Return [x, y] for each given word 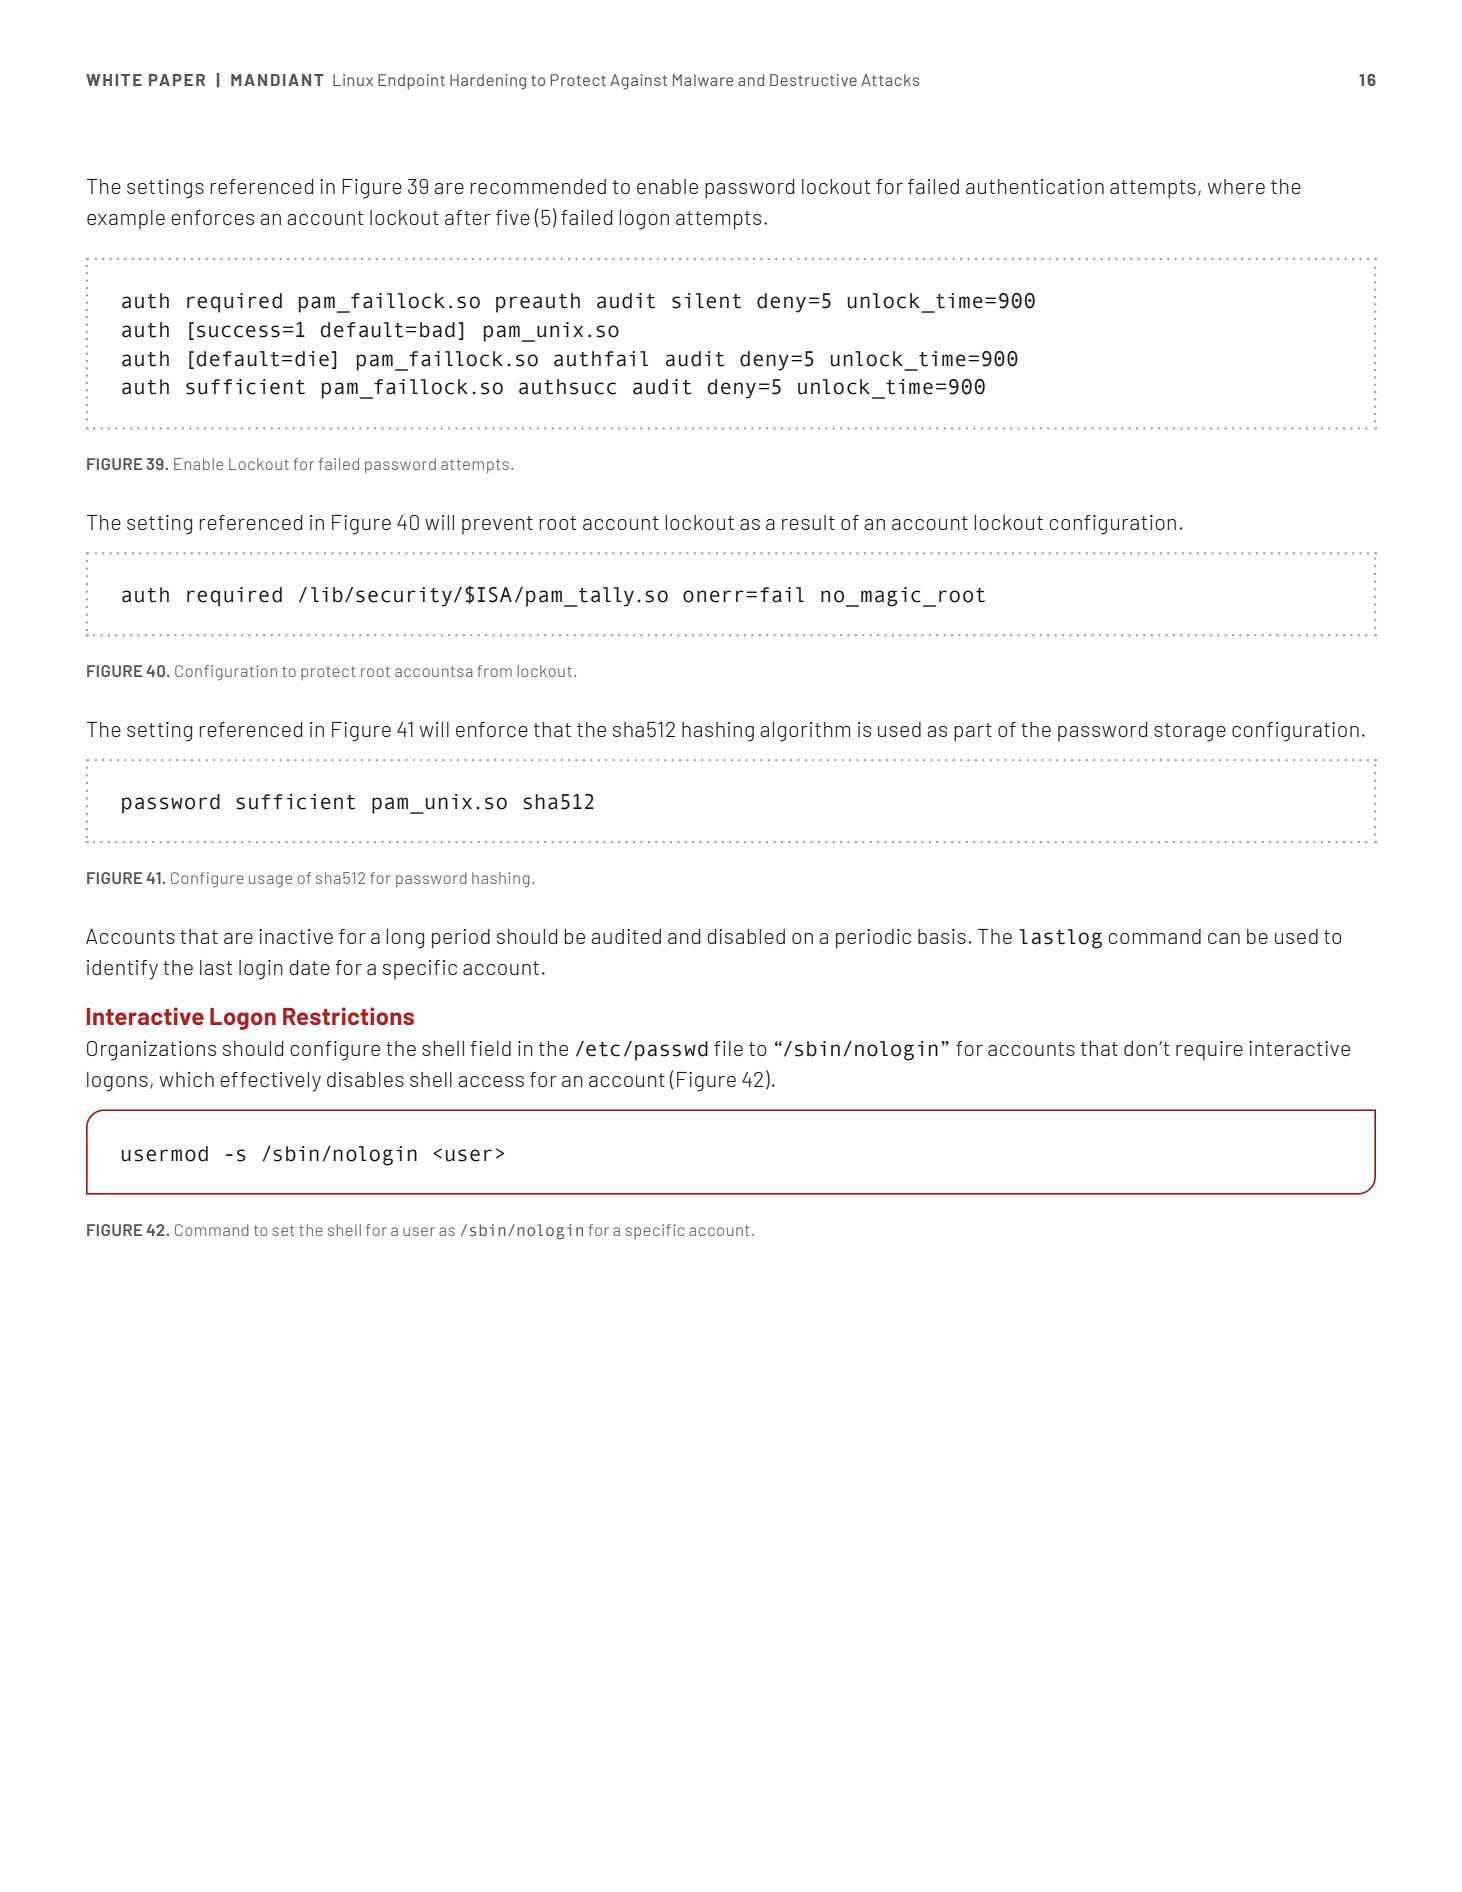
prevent [497, 525]
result [808, 522]
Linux [353, 80]
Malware [703, 80]
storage [1190, 732]
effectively [270, 1082]
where [1236, 186]
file [728, 1048]
